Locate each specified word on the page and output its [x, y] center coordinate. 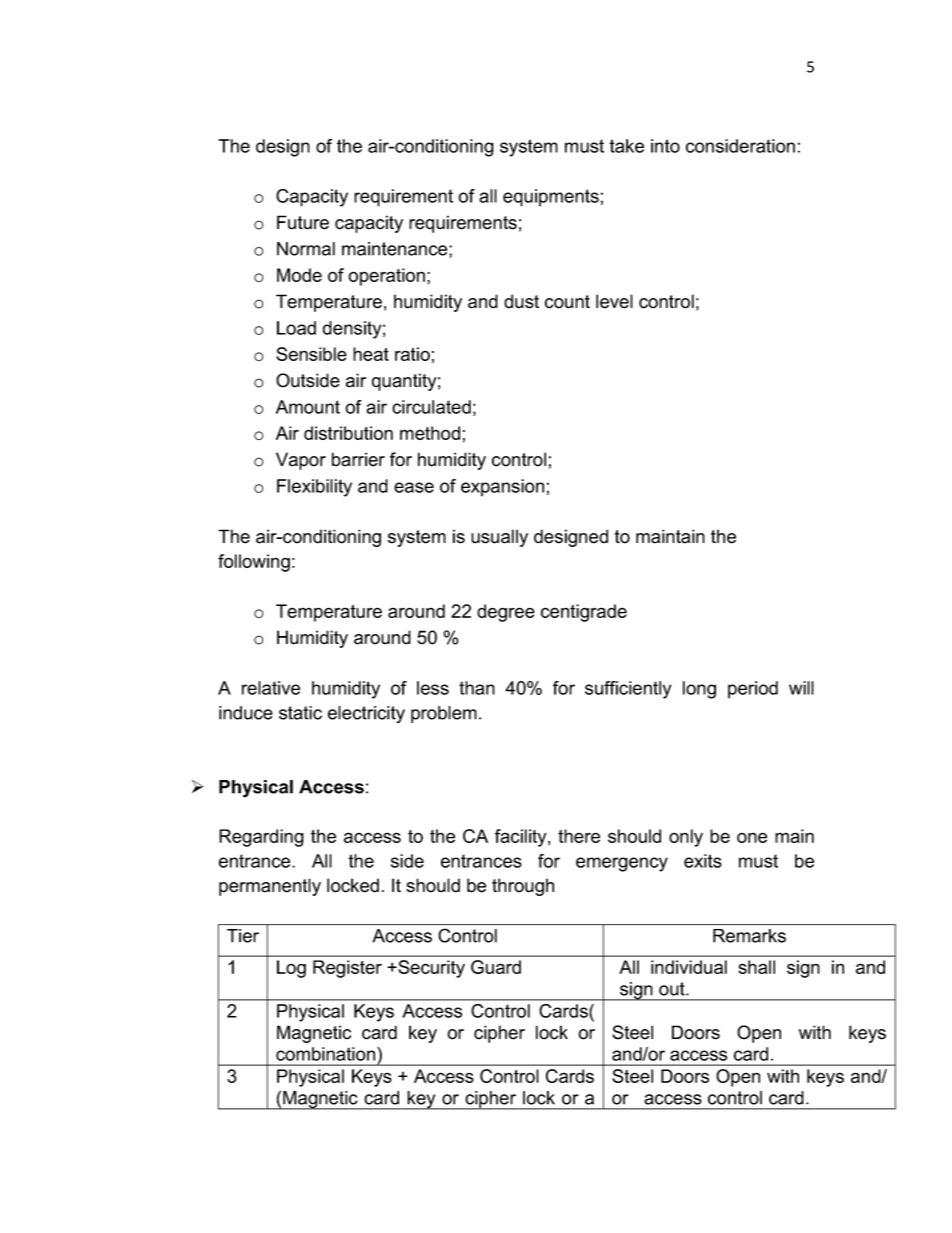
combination [327, 1054]
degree [506, 613]
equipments [551, 198]
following [254, 563]
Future [303, 222]
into [665, 146]
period [753, 690]
